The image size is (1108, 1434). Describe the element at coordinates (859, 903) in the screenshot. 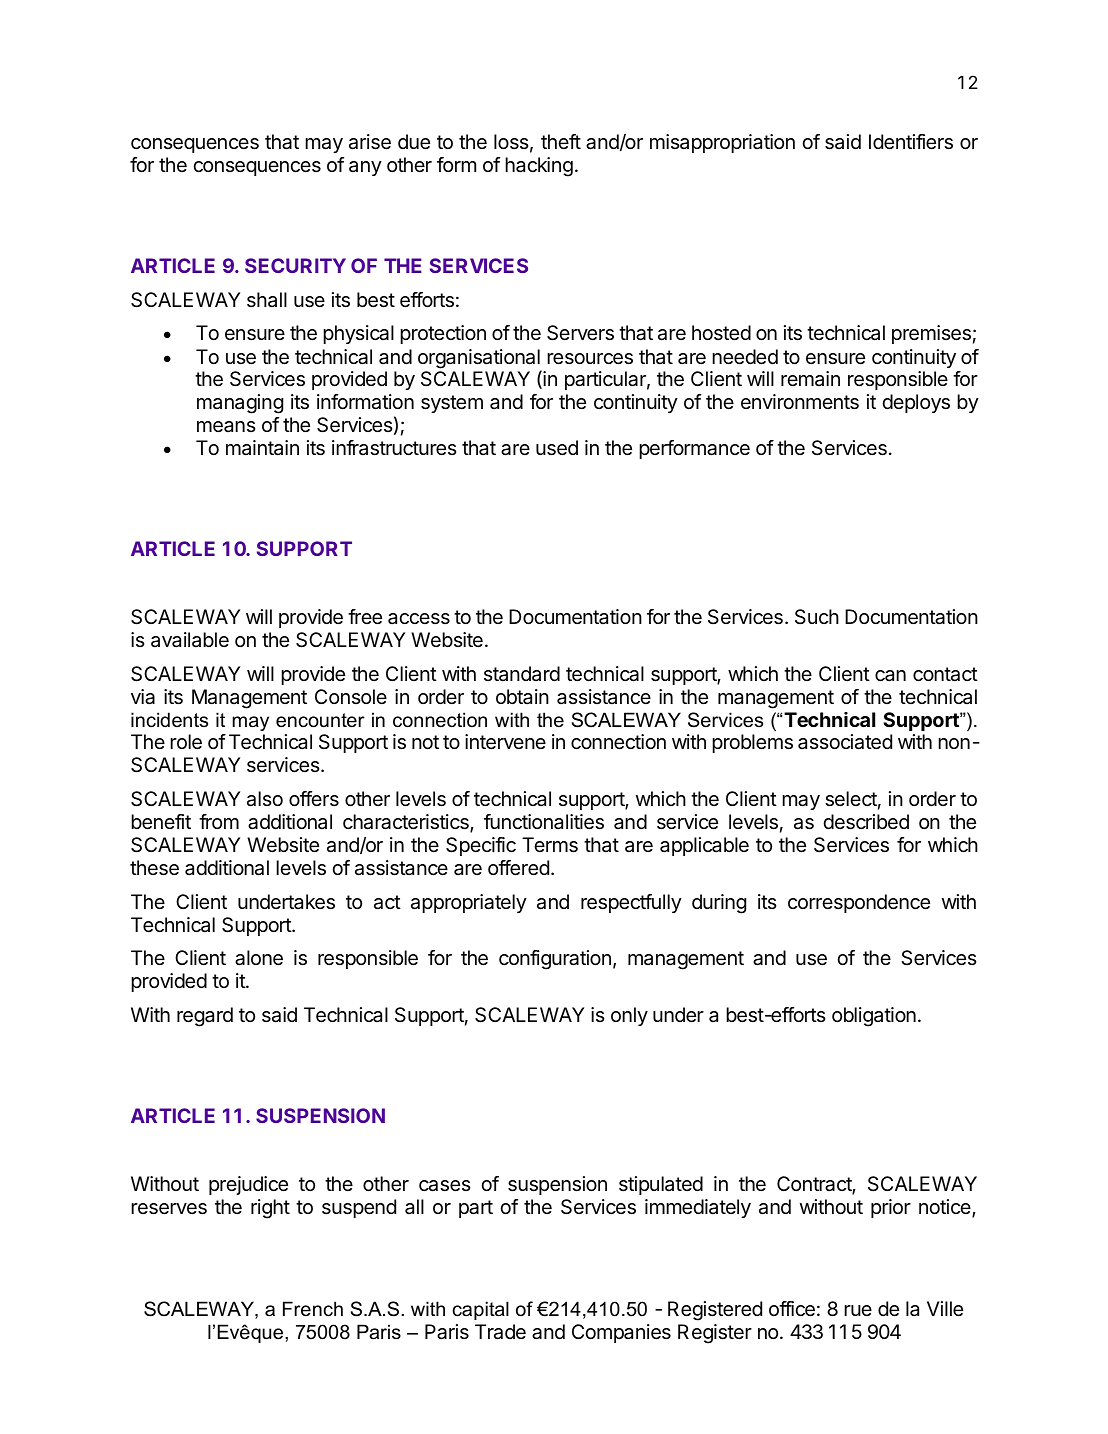

I see `correspondence` at that location.
